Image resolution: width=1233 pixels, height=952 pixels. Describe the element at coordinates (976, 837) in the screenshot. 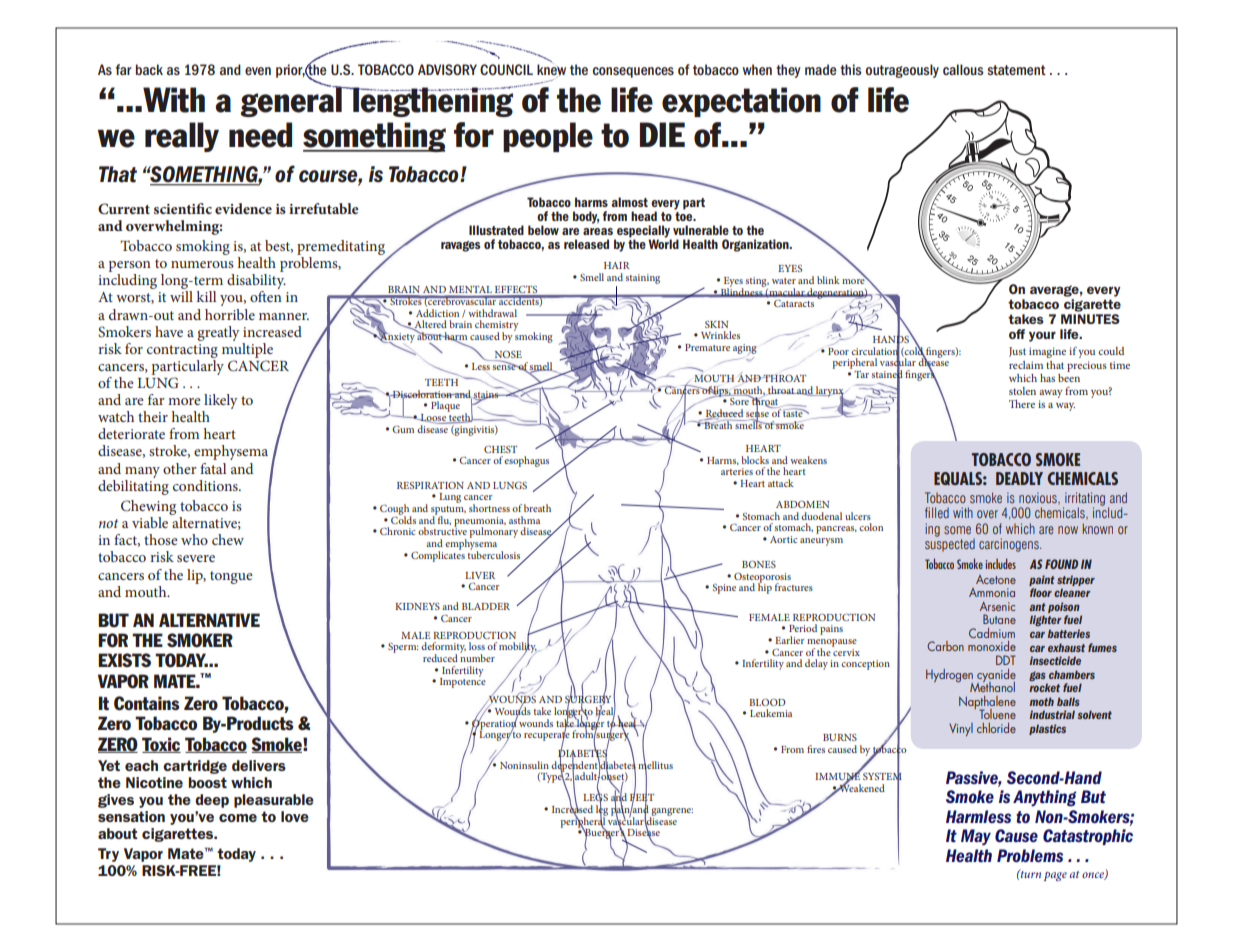

I see `May` at that location.
